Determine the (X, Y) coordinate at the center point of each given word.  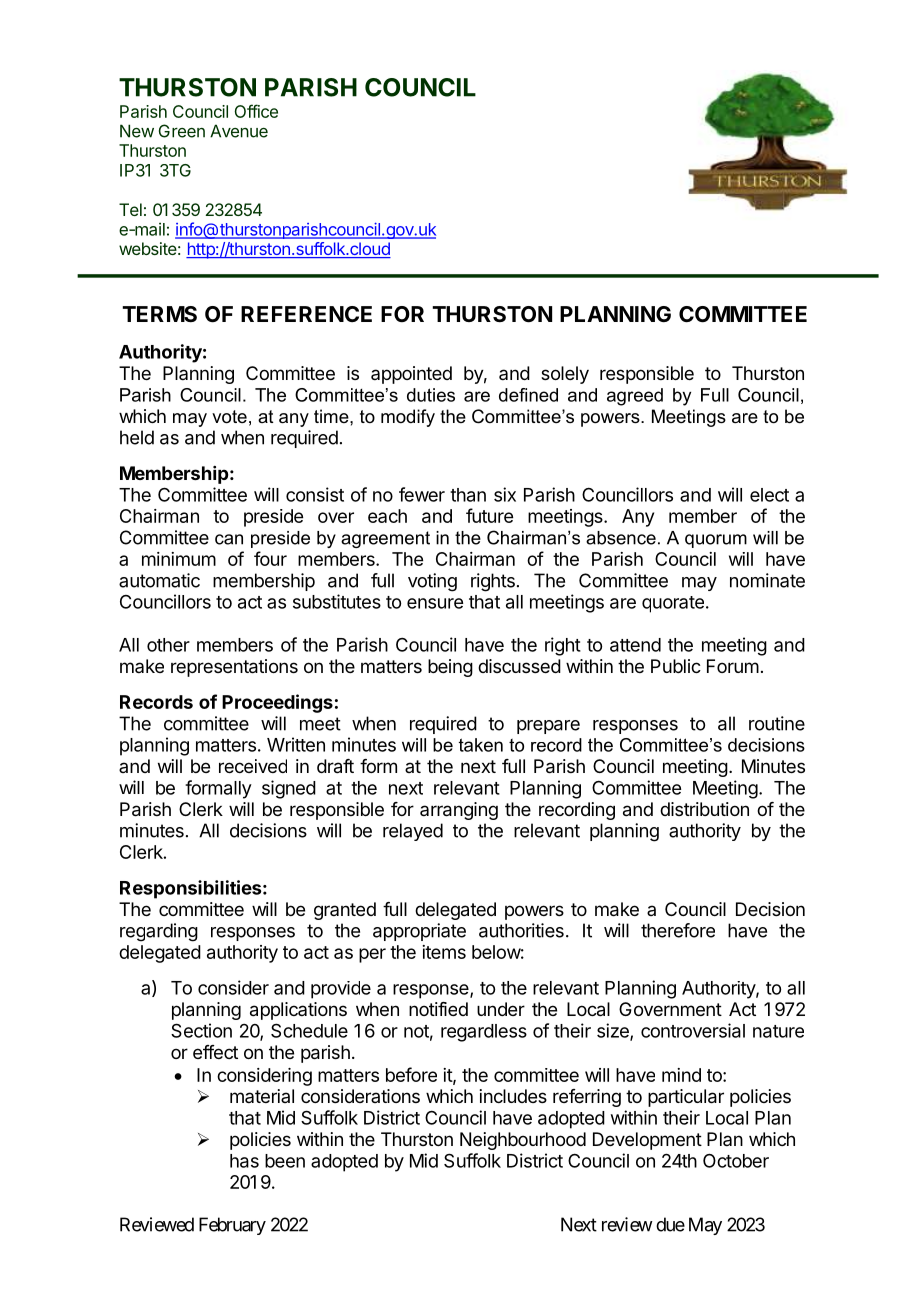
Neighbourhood (523, 1141)
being (450, 668)
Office (256, 111)
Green (182, 131)
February (232, 1226)
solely (565, 375)
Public (676, 666)
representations (234, 668)
